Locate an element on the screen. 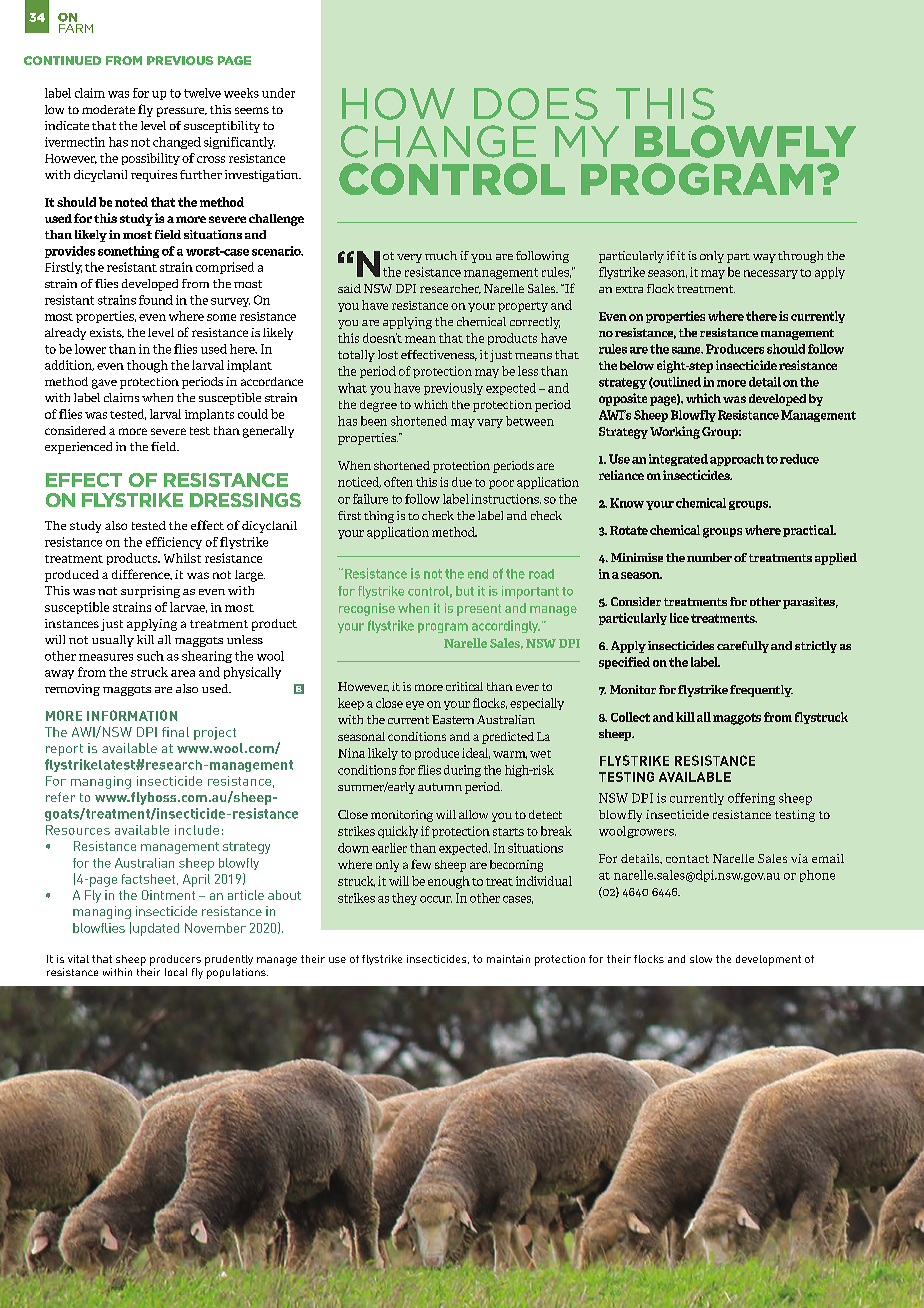 The image size is (924, 1308). vary is located at coordinates (490, 423).
